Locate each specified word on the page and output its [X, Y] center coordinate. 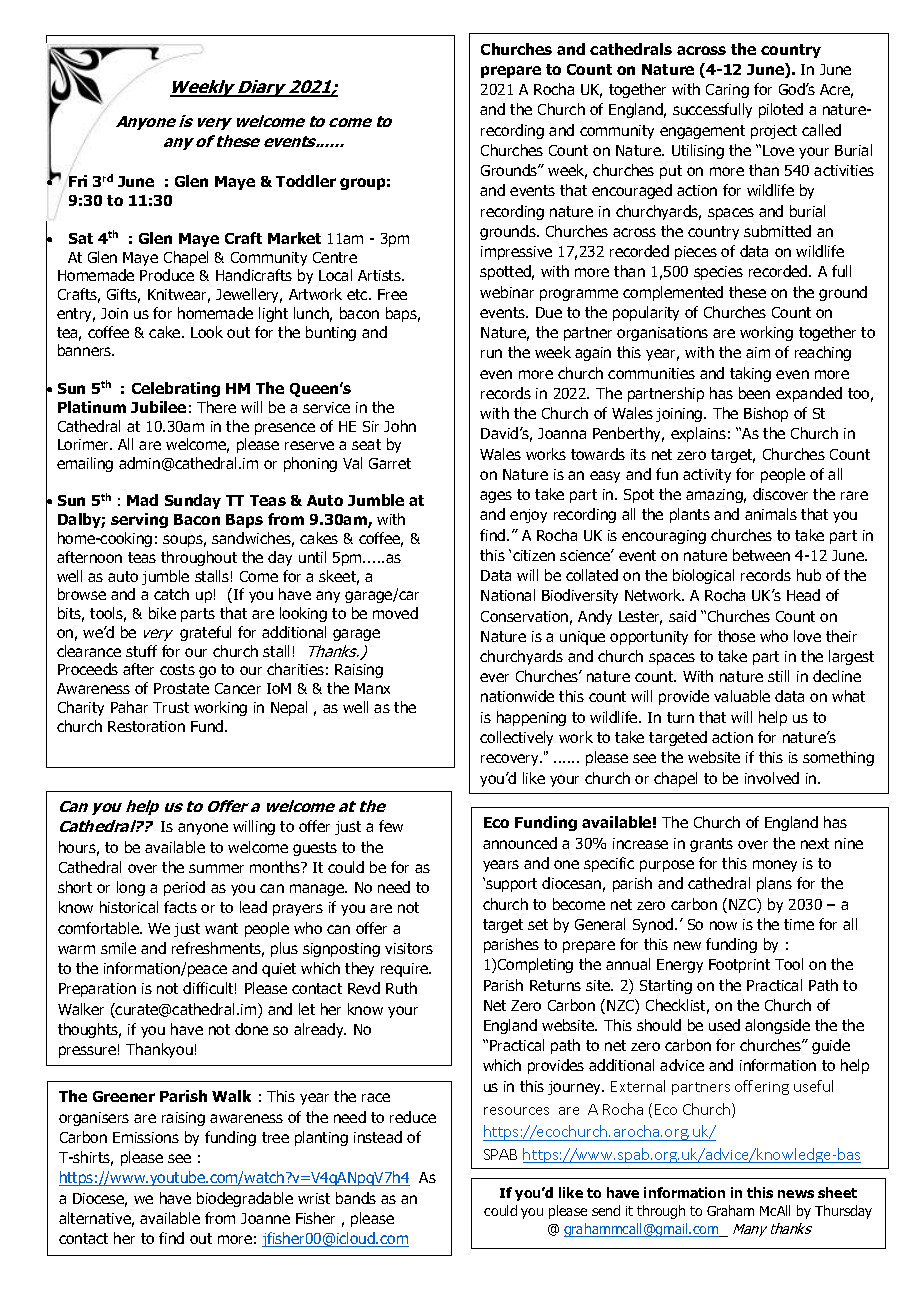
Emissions [146, 1137]
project [774, 132]
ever [494, 677]
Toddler [306, 181]
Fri [77, 181]
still [778, 676]
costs [177, 669]
